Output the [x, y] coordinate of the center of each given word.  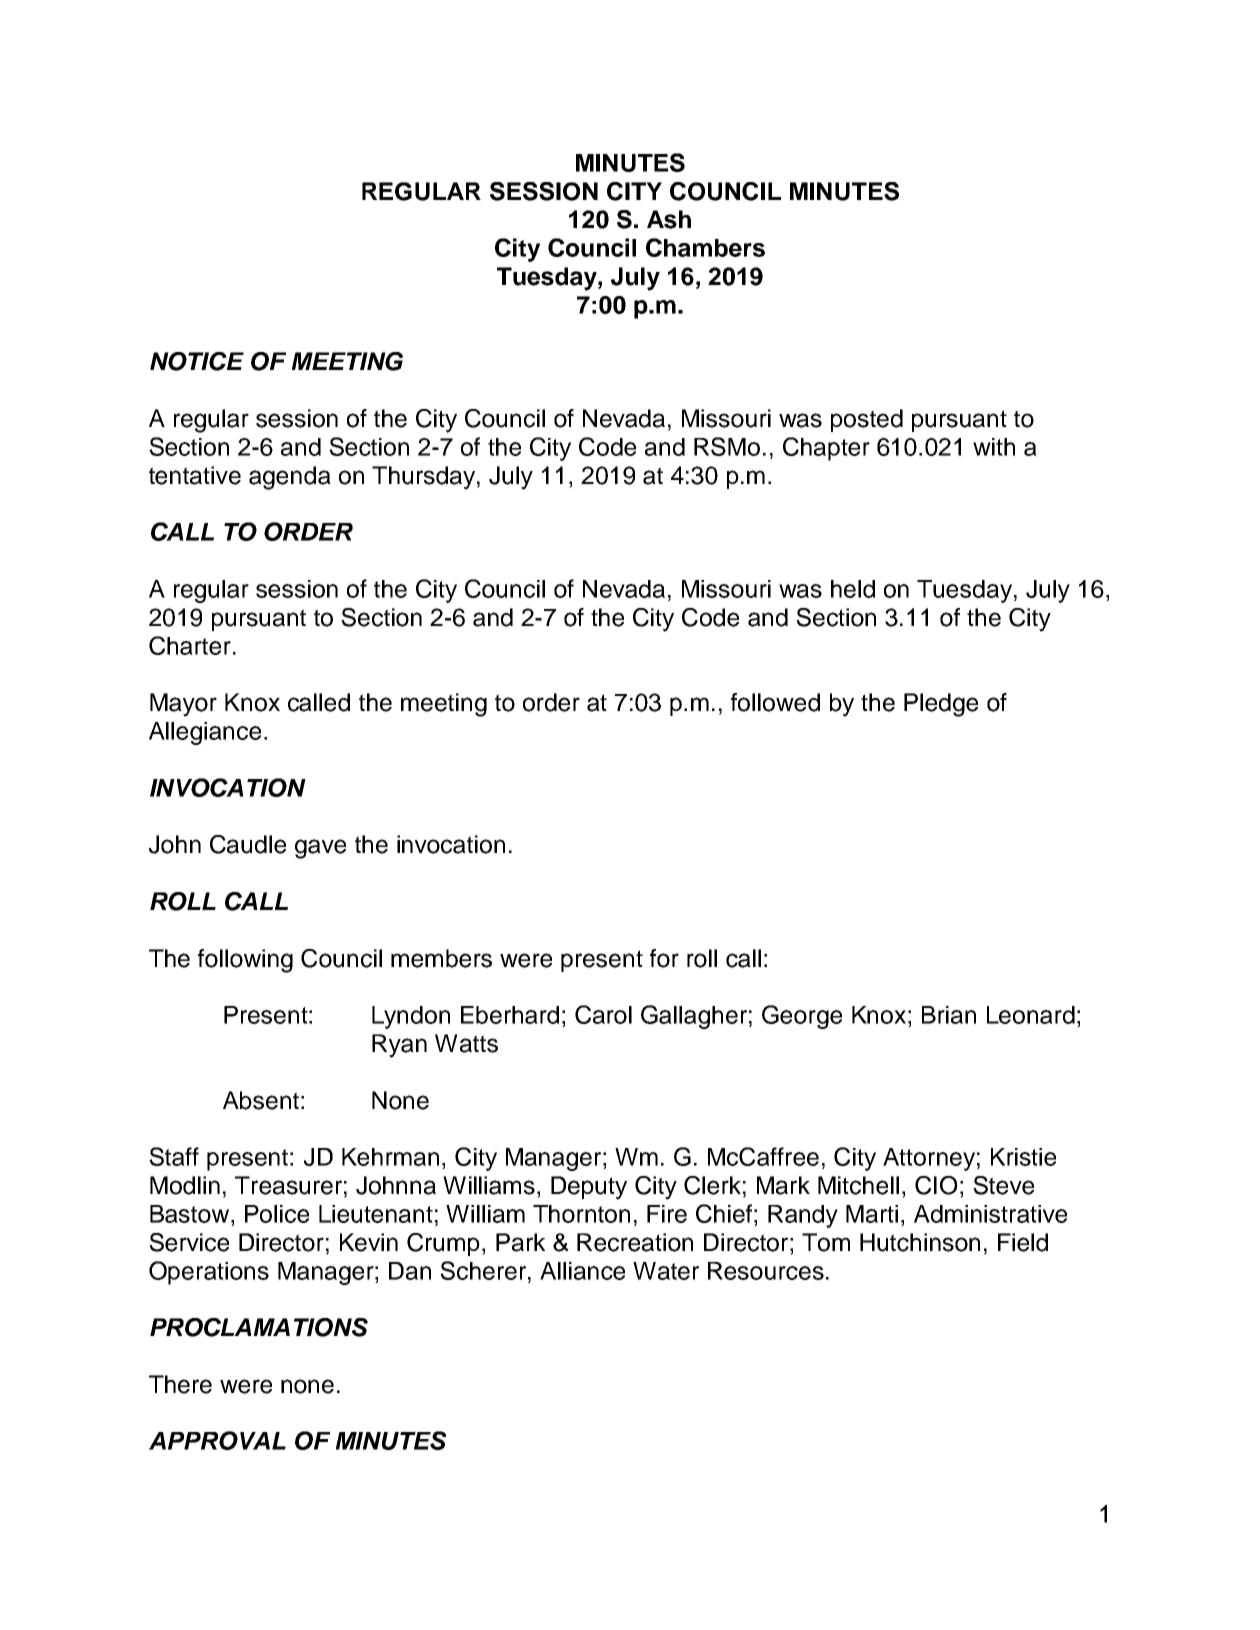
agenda [290, 478]
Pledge [941, 705]
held [853, 589]
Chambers [705, 247]
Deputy [589, 1188]
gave [320, 849]
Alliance [582, 1271]
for [664, 958]
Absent [261, 1100]
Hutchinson [920, 1242]
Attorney [929, 1159]
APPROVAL [217, 1440]
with [994, 447]
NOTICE [197, 361]
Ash [669, 219]
